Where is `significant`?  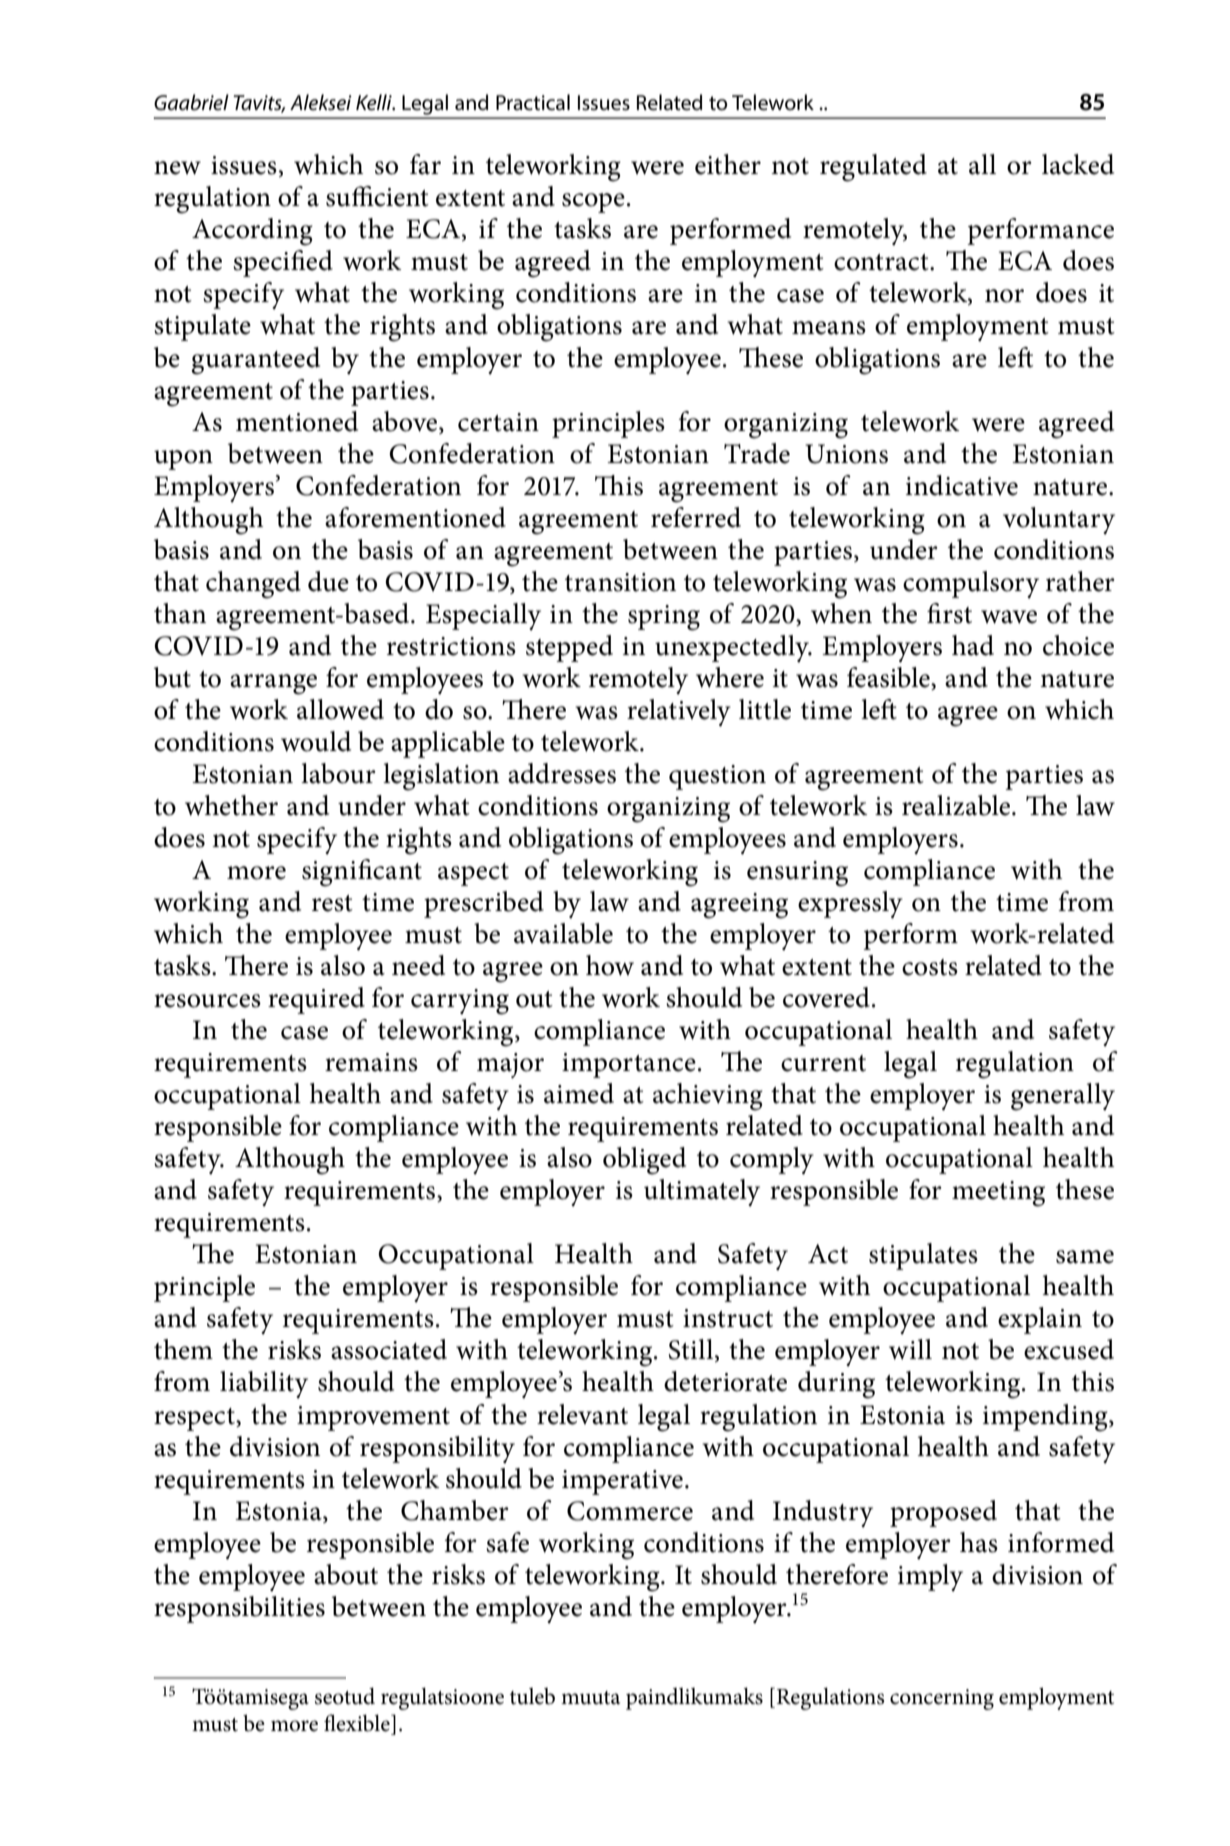
significant is located at coordinates (362, 873).
